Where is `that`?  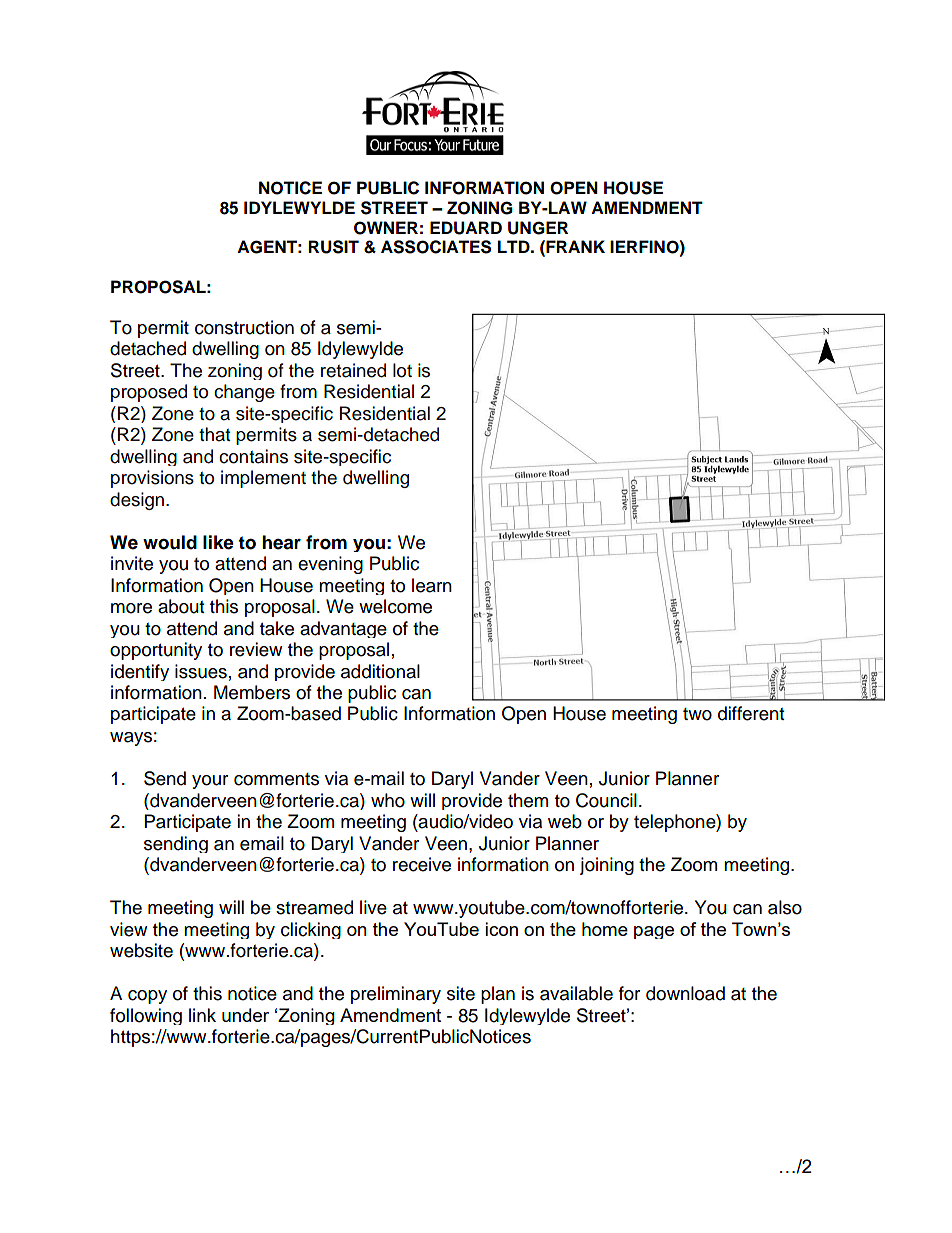
that is located at coordinates (214, 434).
